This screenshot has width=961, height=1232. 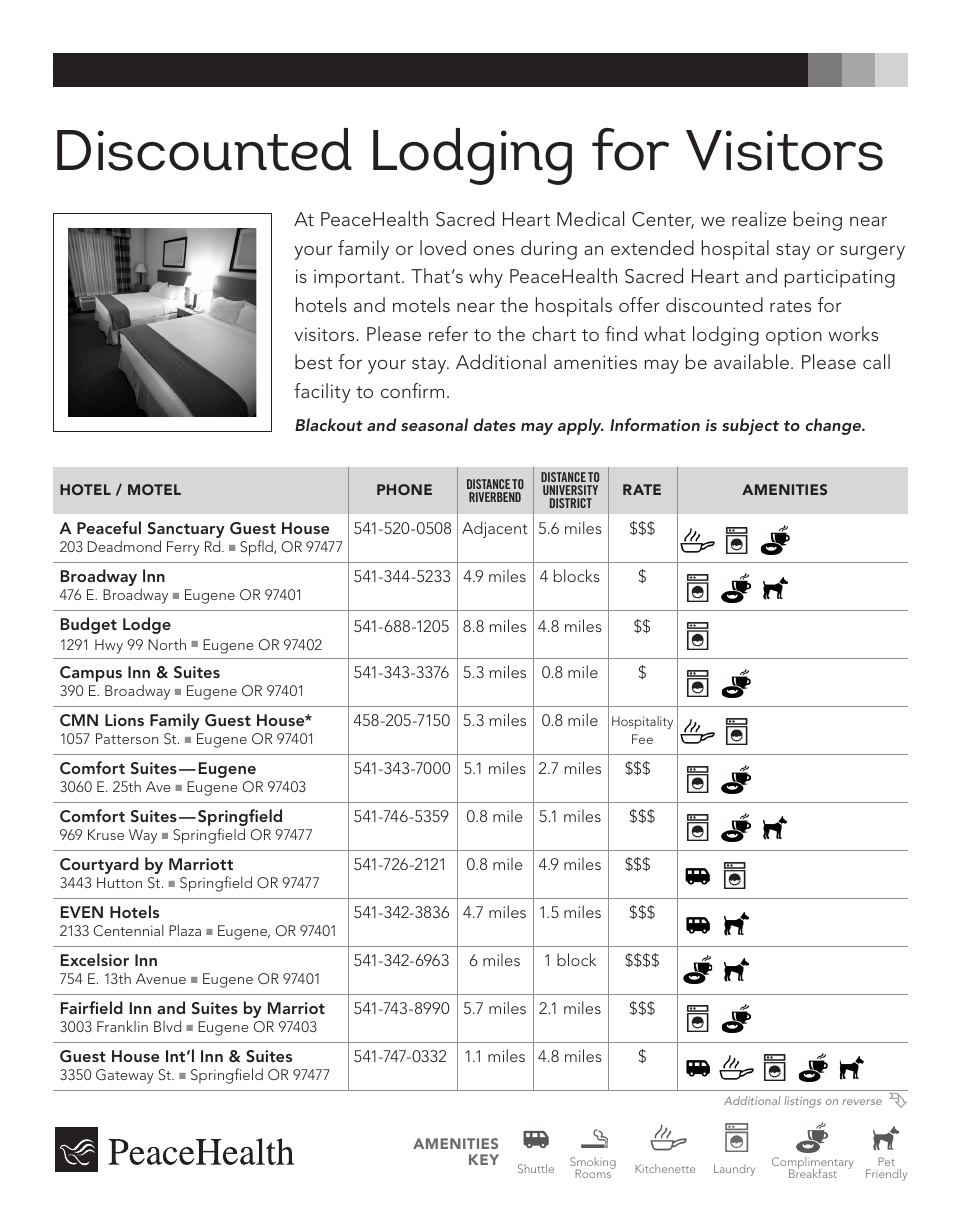 What do you see at coordinates (642, 739) in the screenshot?
I see `Fee` at bounding box center [642, 739].
